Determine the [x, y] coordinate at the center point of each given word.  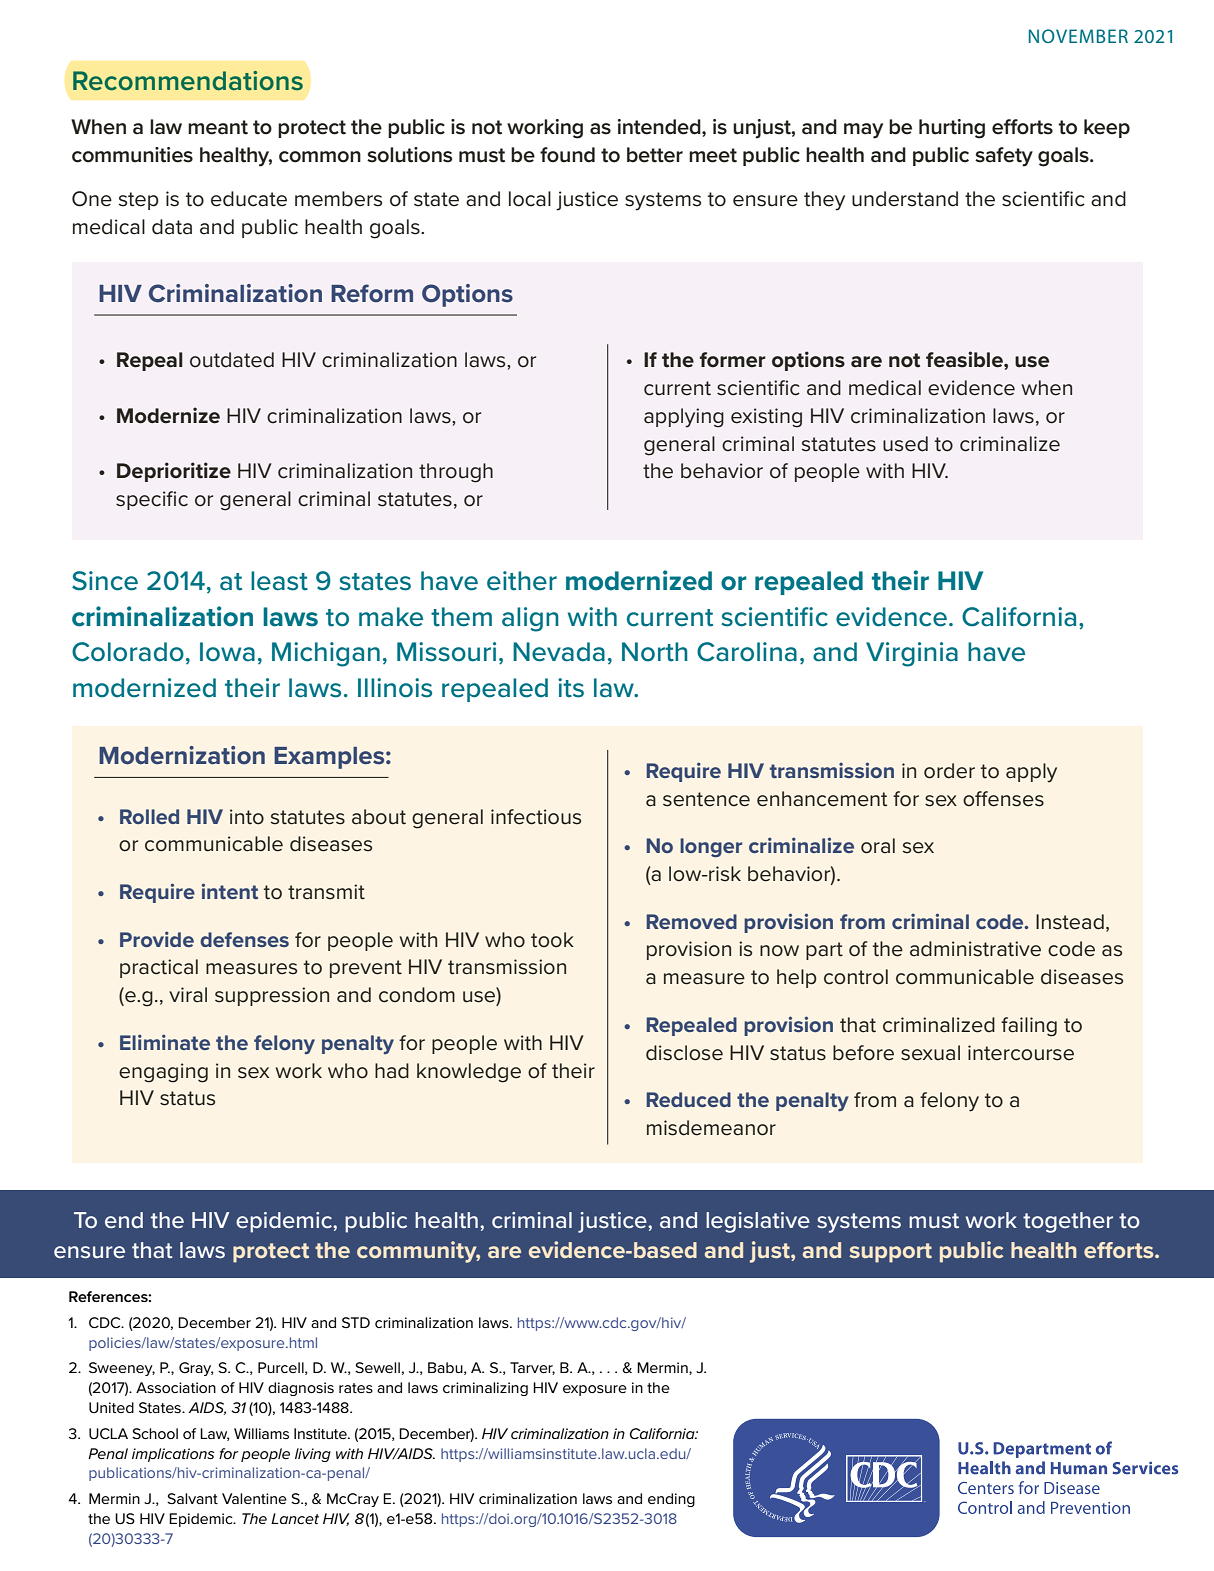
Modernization [182, 755]
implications [173, 1455]
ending [671, 1500]
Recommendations [188, 81]
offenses [1003, 799]
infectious [536, 817]
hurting [952, 129]
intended [660, 127]
